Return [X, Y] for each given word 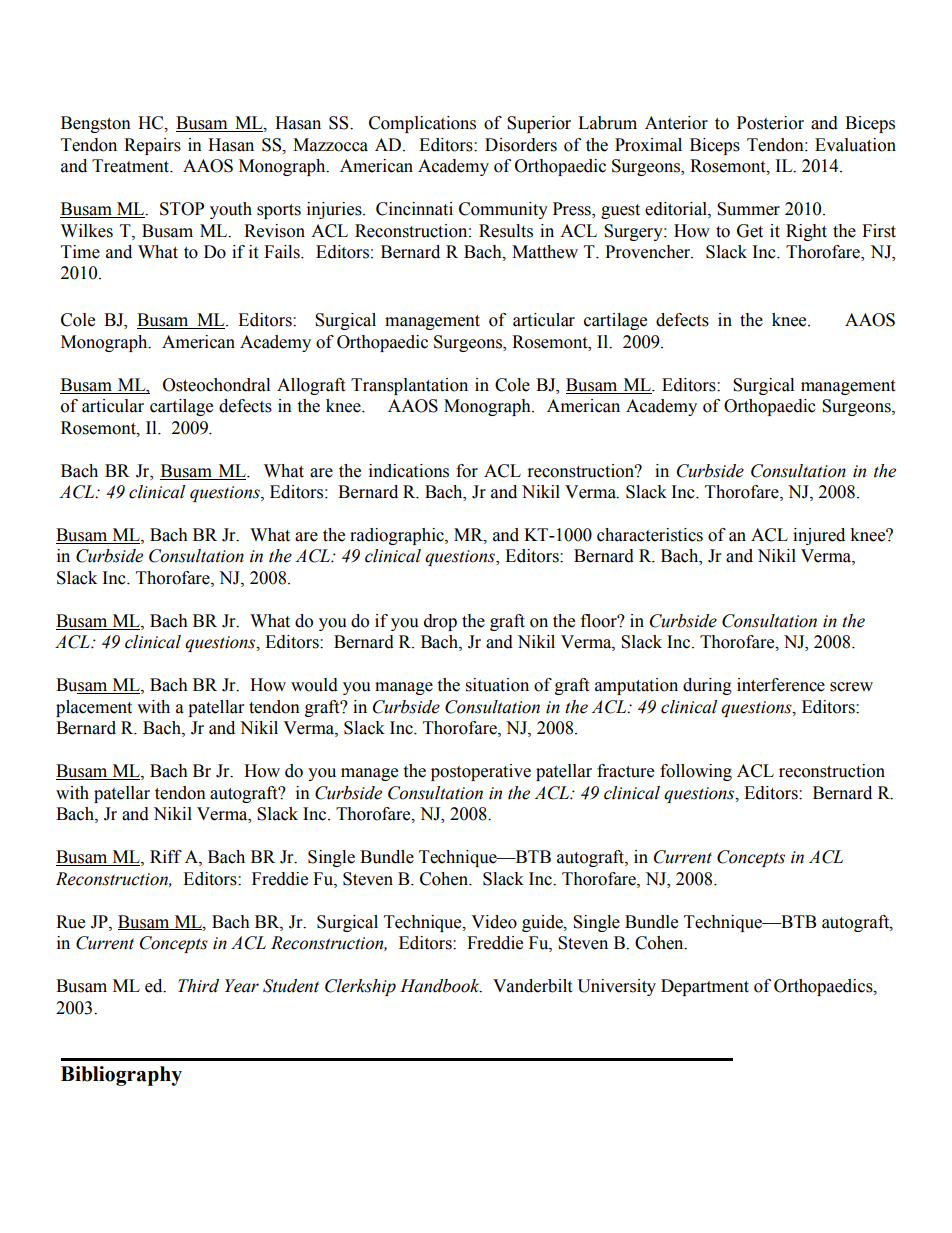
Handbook [441, 986]
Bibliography [121, 1076]
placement [94, 708]
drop [440, 622]
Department [705, 987]
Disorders [521, 145]
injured [819, 536]
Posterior [770, 123]
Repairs [152, 146]
